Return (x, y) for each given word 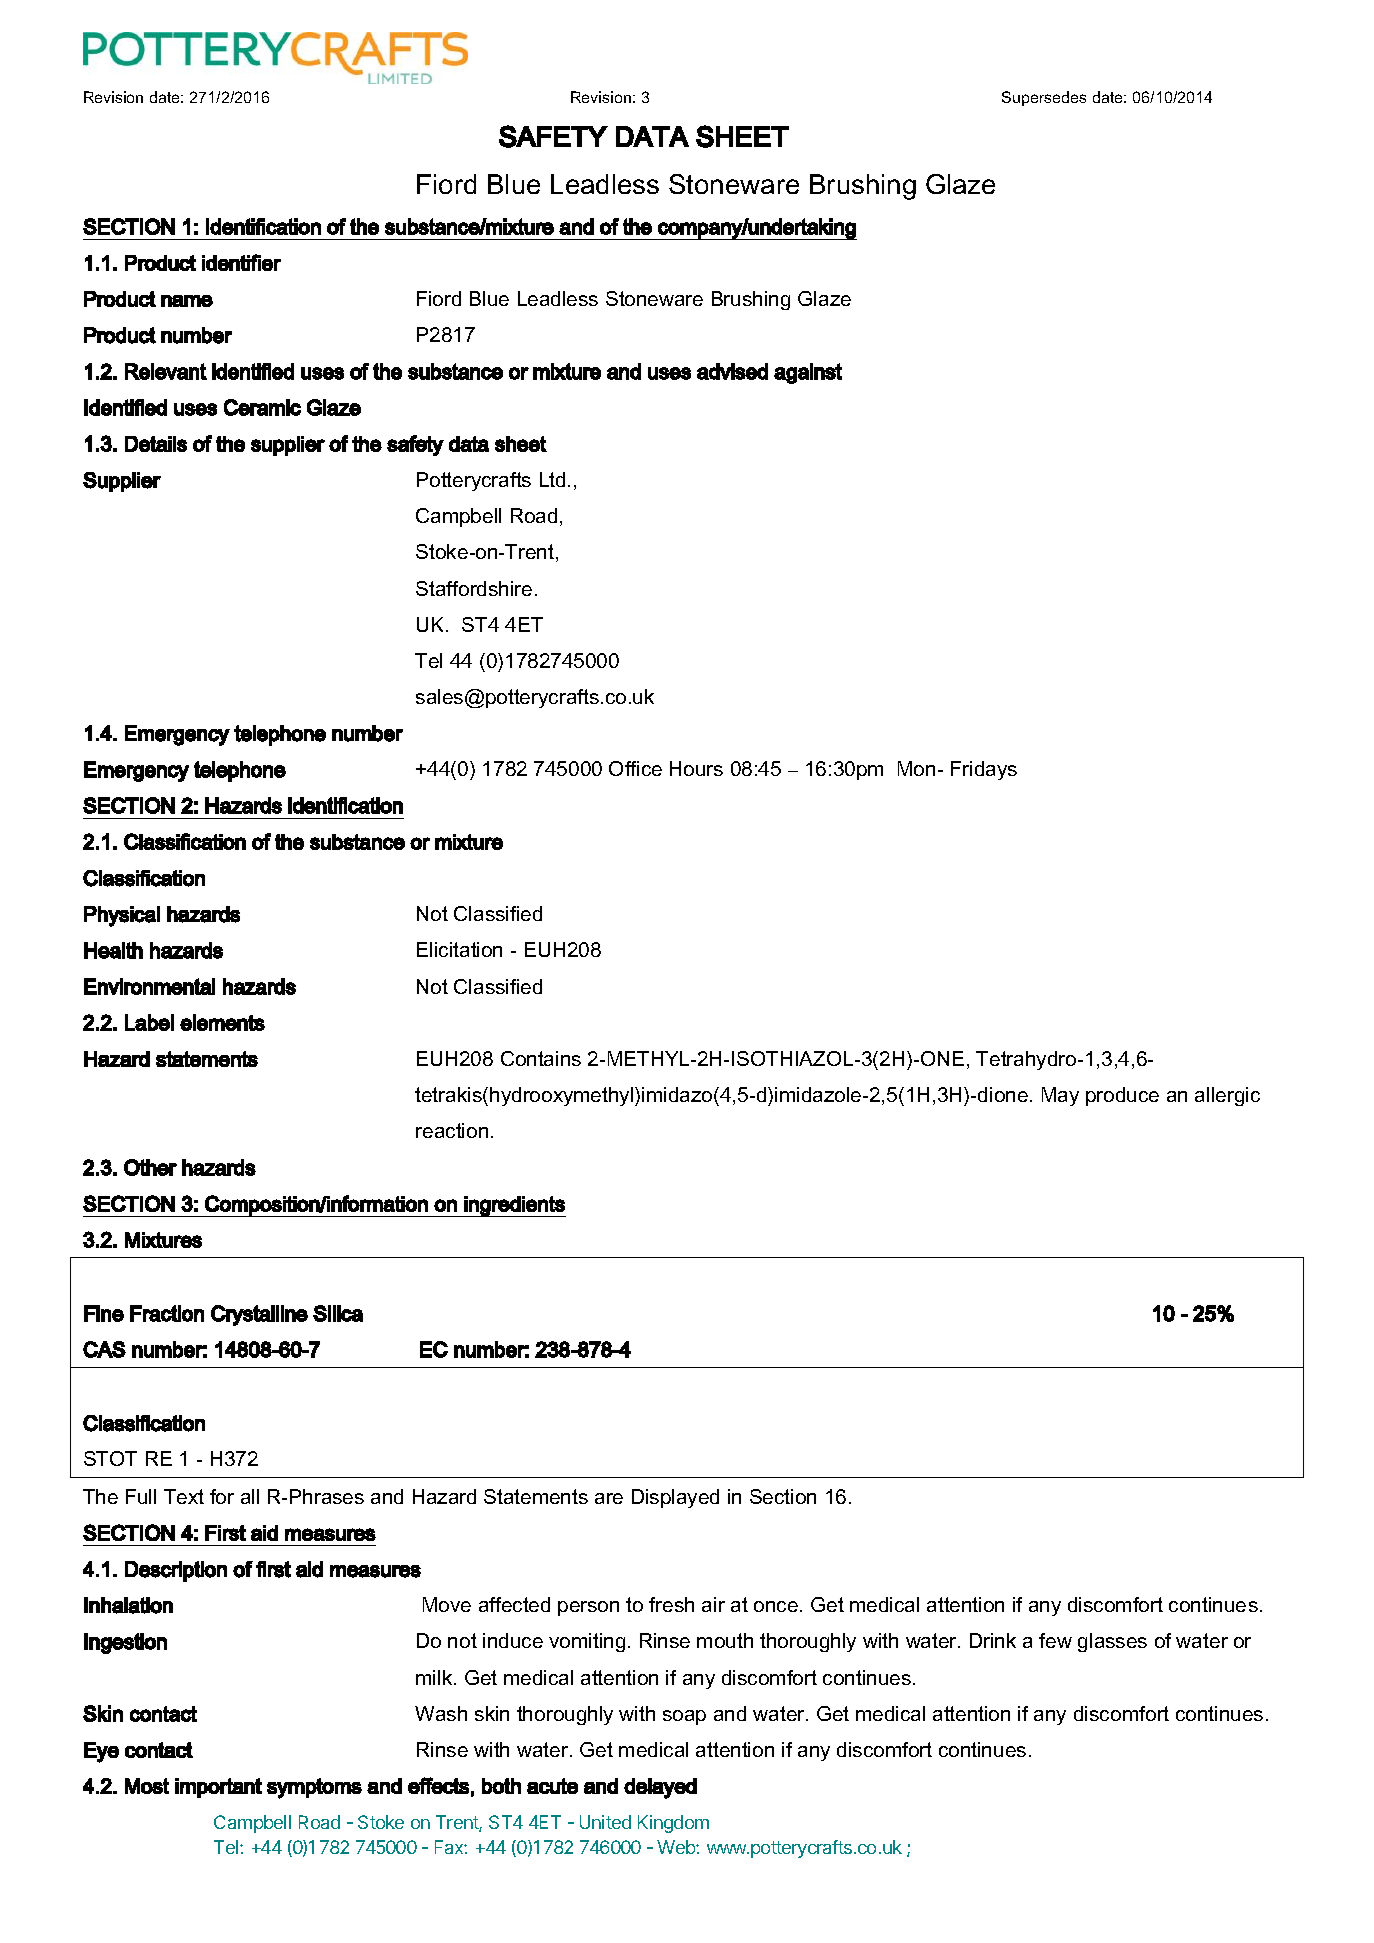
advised (732, 371)
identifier (241, 262)
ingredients (514, 1206)
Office (635, 768)
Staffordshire (474, 588)
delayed (660, 1788)
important (218, 1788)
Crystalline (259, 1315)
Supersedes (1044, 98)
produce (1122, 1096)
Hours (696, 768)
